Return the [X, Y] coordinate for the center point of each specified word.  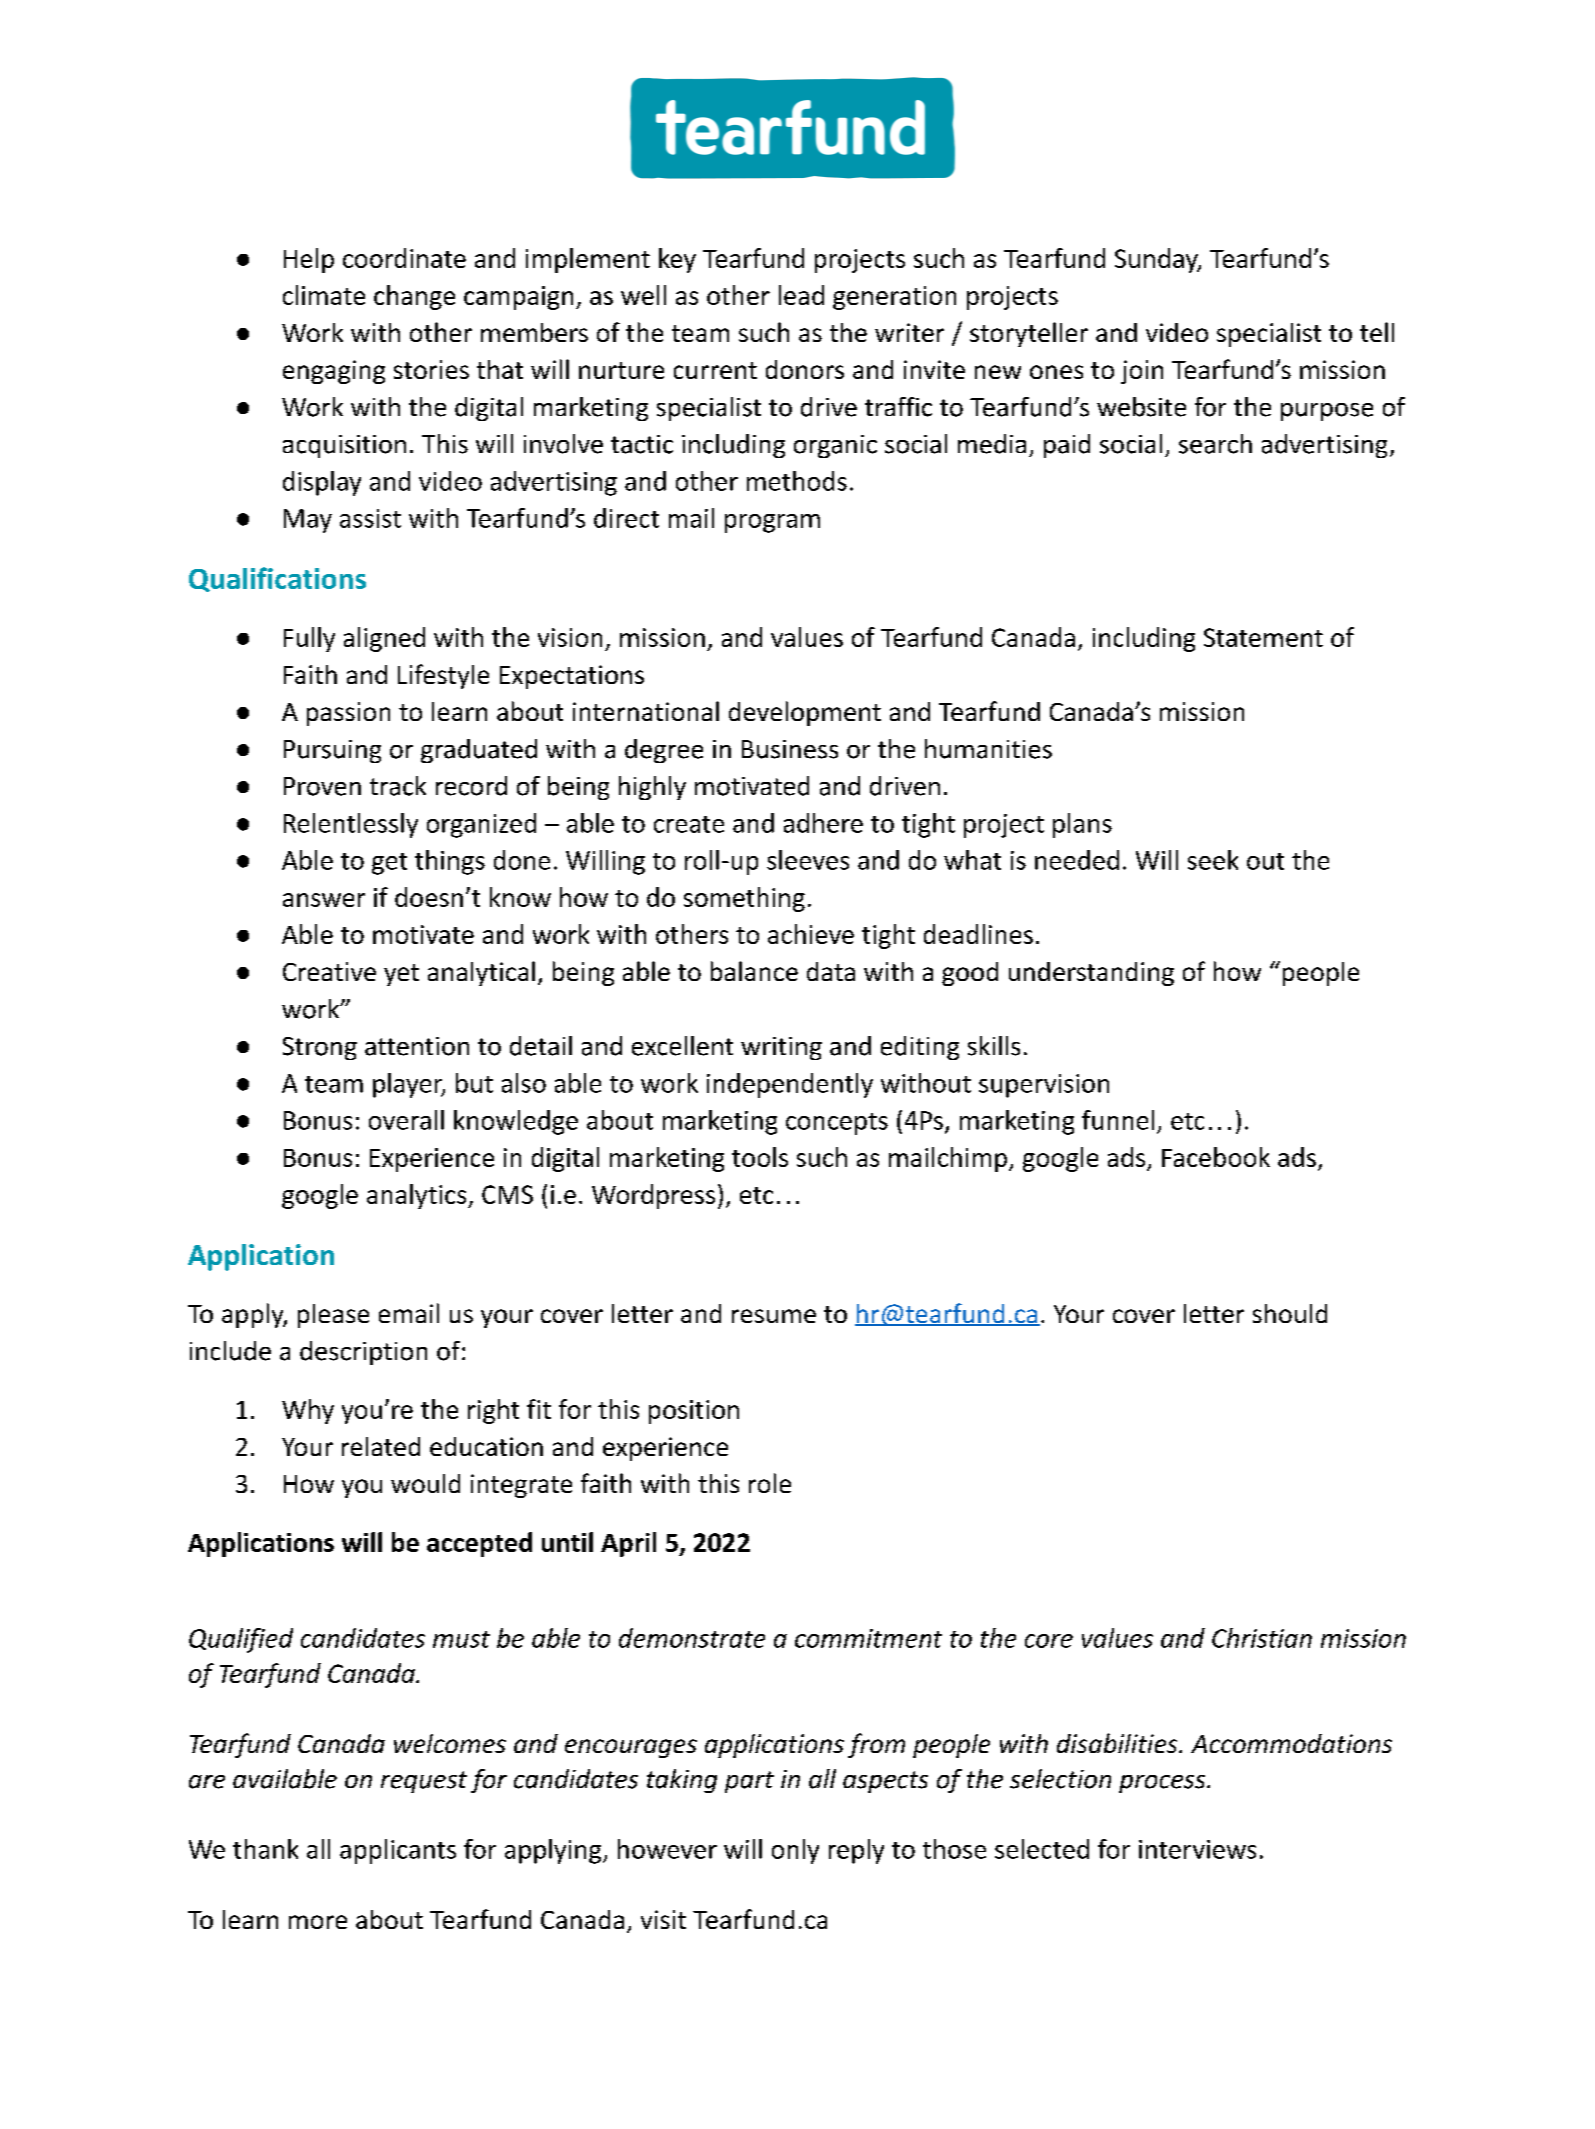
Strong [320, 1048]
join [1142, 372]
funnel [1118, 1120]
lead [801, 295]
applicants [398, 1851]
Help [309, 260]
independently [790, 1085]
